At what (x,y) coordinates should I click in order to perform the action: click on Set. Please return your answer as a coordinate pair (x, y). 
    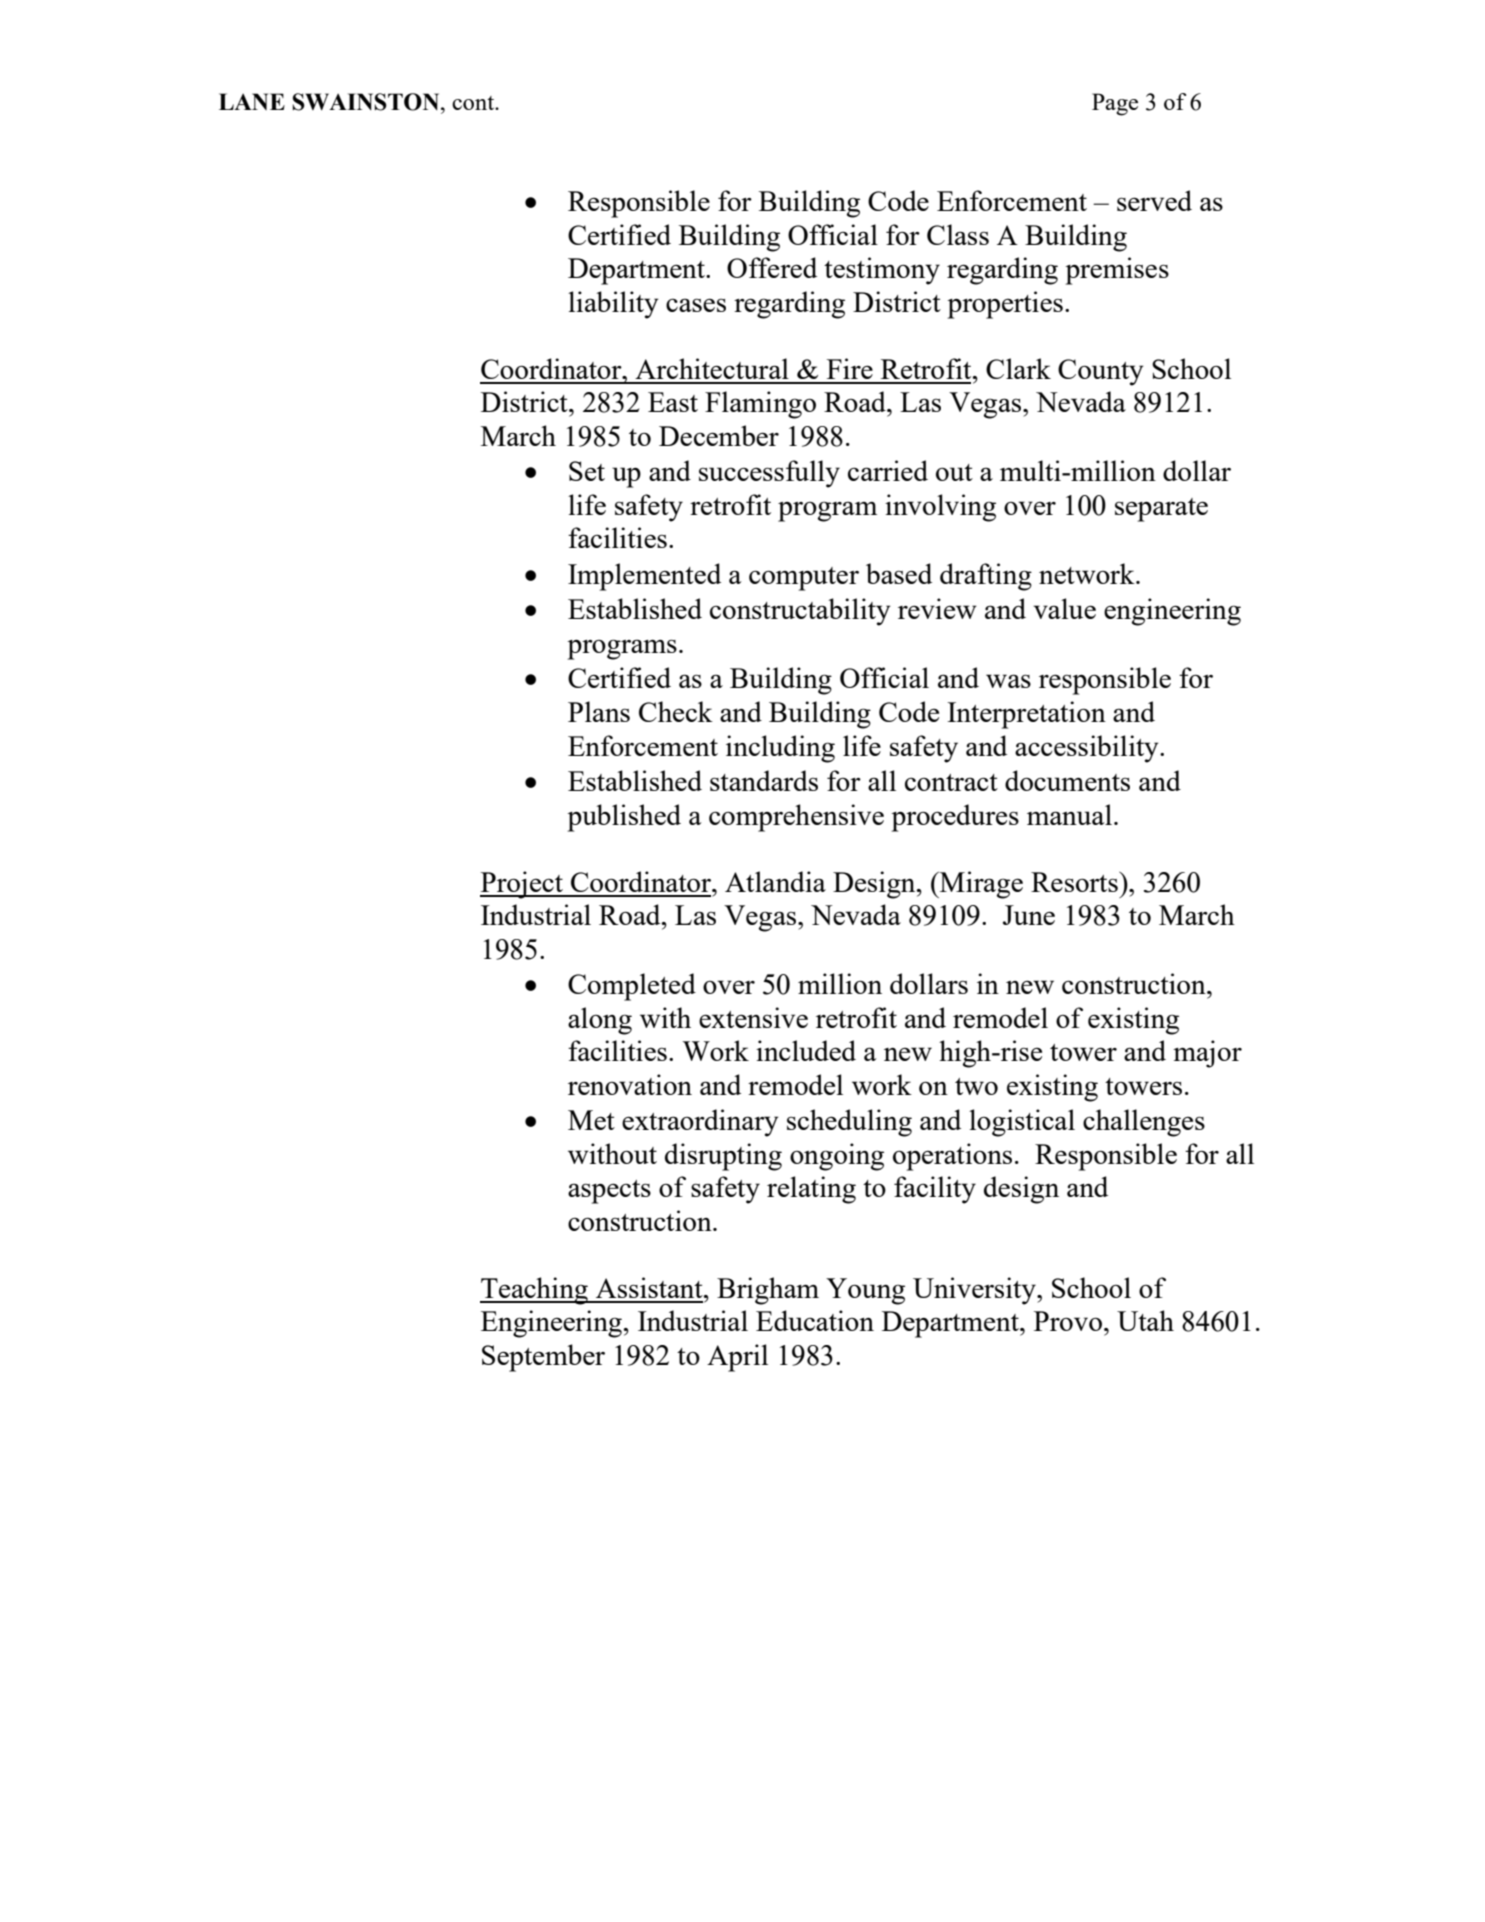
    Looking at the image, I should click on (587, 471).
